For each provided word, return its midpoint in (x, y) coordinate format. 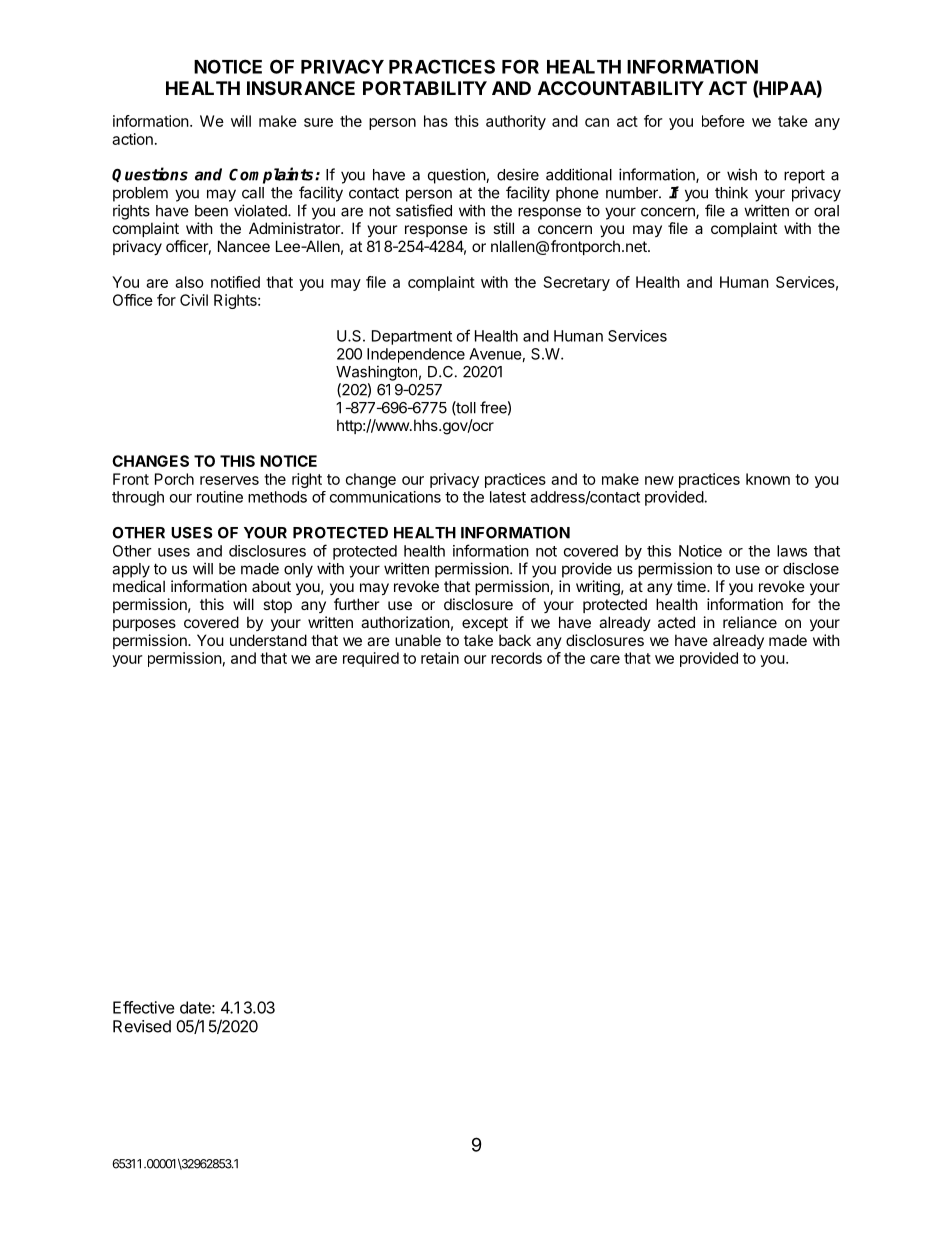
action (132, 139)
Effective (144, 1007)
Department (412, 337)
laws (792, 551)
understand (268, 640)
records (516, 658)
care (605, 659)
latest (508, 497)
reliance (750, 622)
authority (516, 122)
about (271, 586)
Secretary (577, 283)
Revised (142, 1026)
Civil (194, 300)
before (723, 121)
